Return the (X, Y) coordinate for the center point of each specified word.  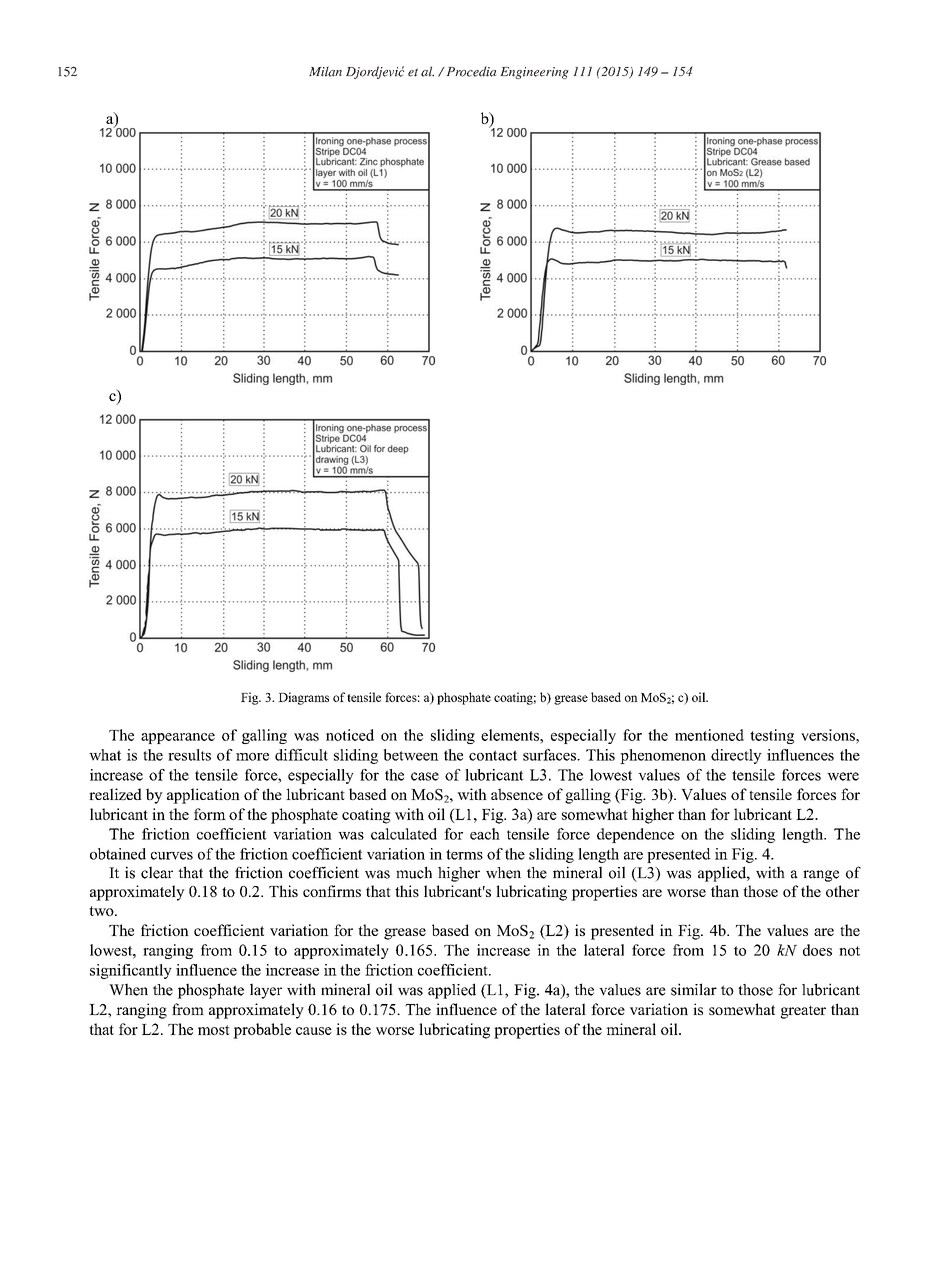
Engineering (534, 73)
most (214, 1030)
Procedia (470, 71)
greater (803, 1012)
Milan (325, 71)
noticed (350, 735)
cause (314, 1031)
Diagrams (303, 698)
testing (772, 736)
